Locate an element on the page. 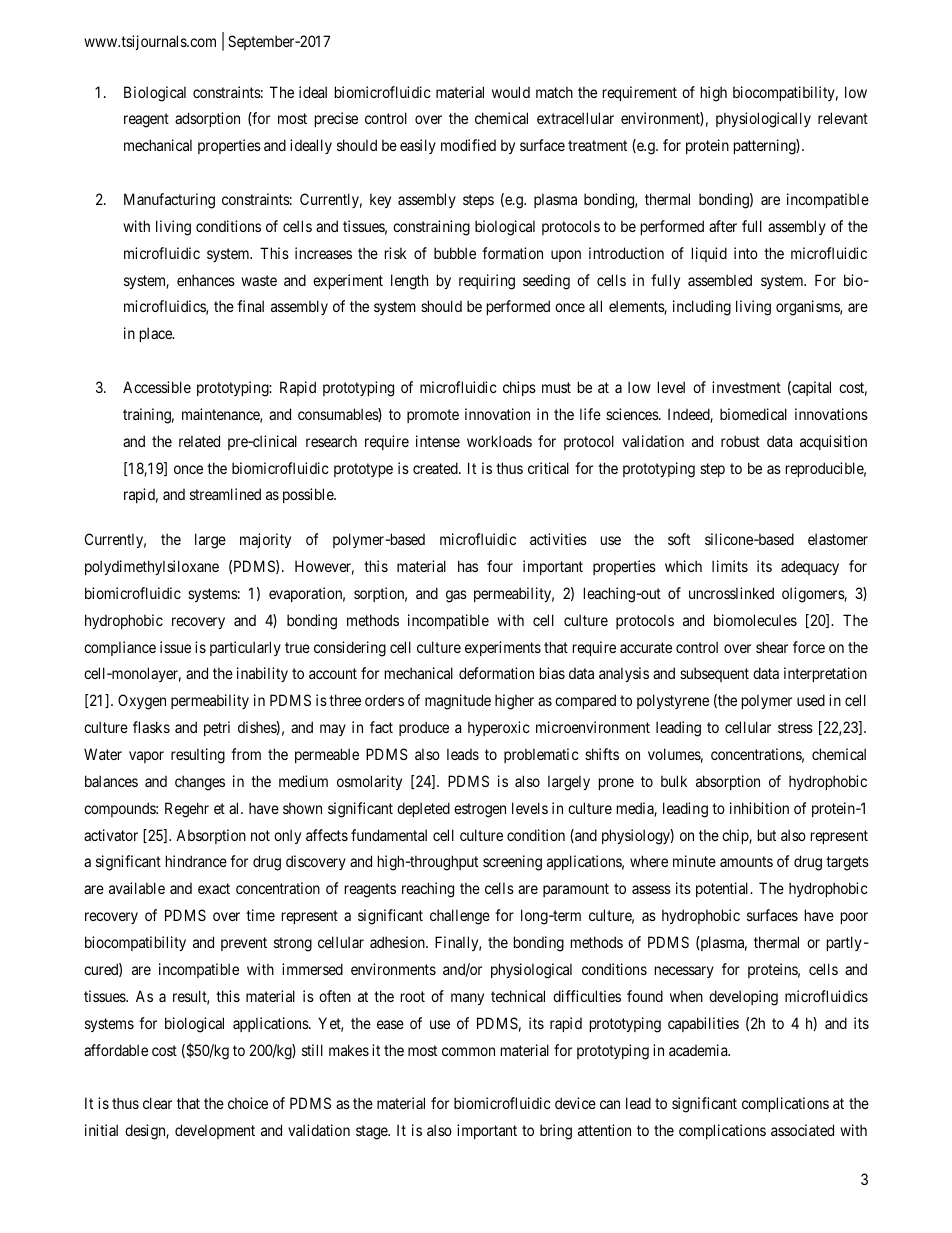 This image has height=1233, width=952. gas is located at coordinates (456, 596).
